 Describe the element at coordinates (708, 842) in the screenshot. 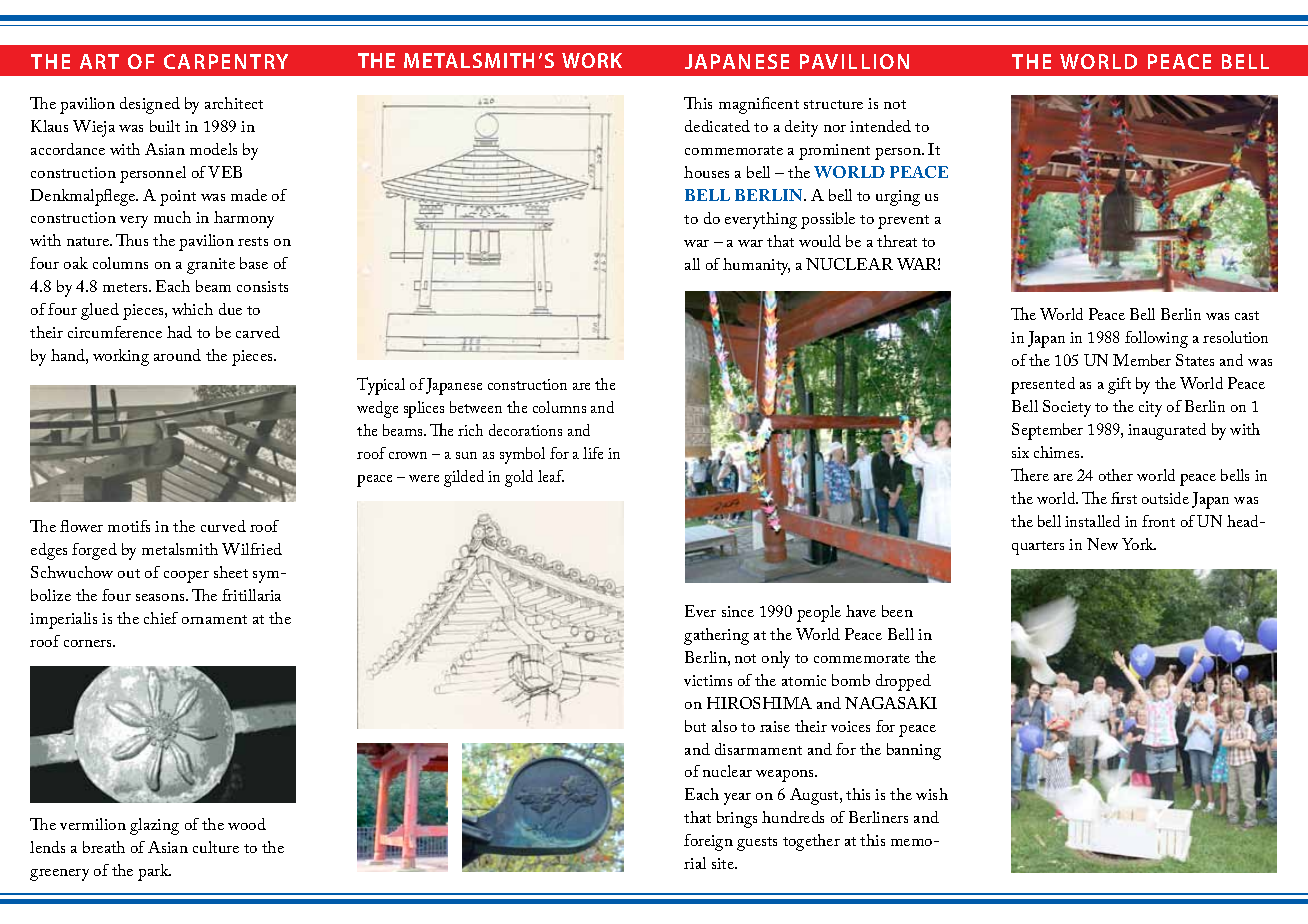

I see `foreign` at that location.
